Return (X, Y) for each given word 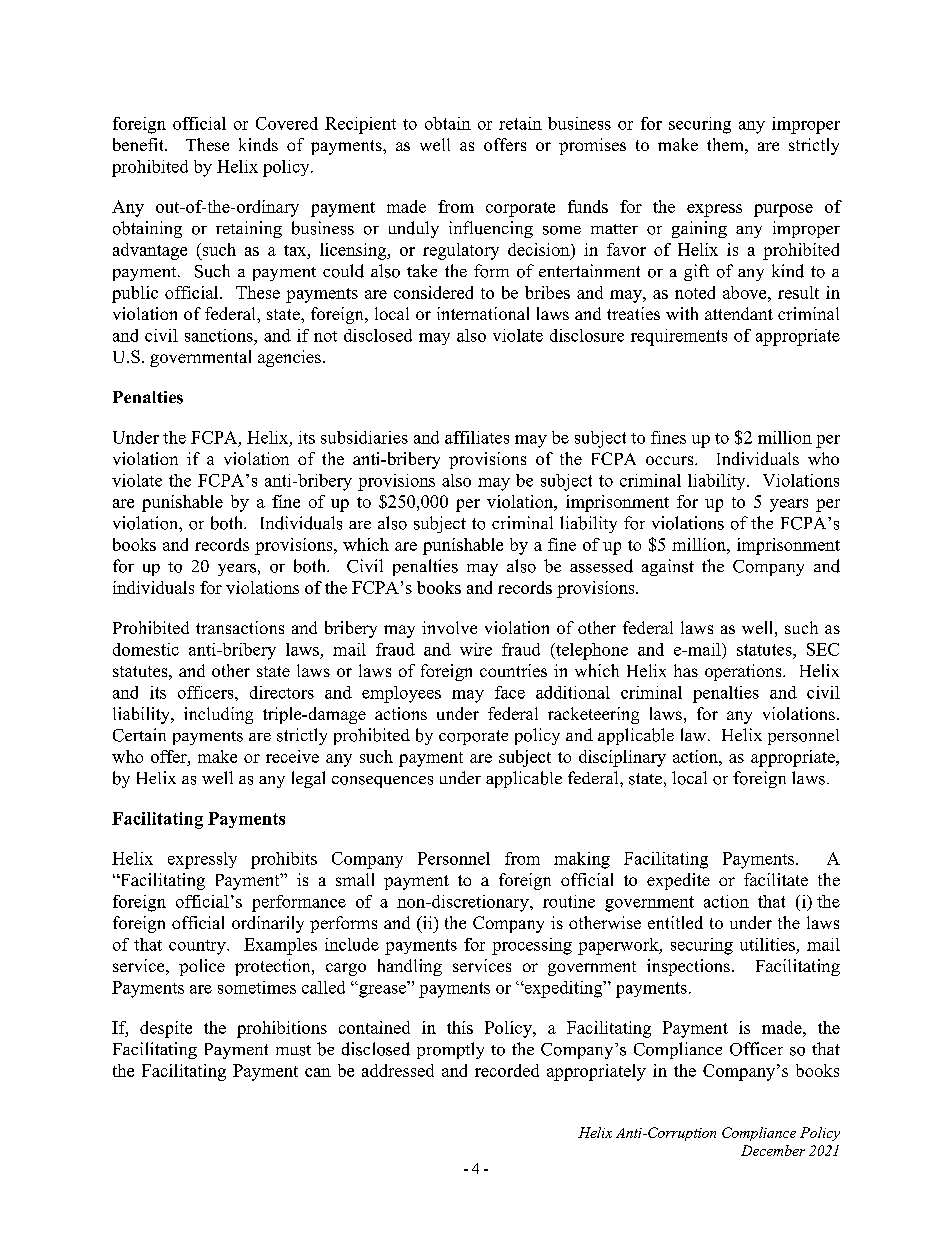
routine (569, 901)
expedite (678, 881)
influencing (491, 229)
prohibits (284, 860)
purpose (783, 210)
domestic (146, 649)
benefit (139, 144)
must (293, 1050)
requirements (679, 337)
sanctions (220, 335)
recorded (507, 1070)
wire (476, 649)
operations (744, 672)
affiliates (477, 437)
